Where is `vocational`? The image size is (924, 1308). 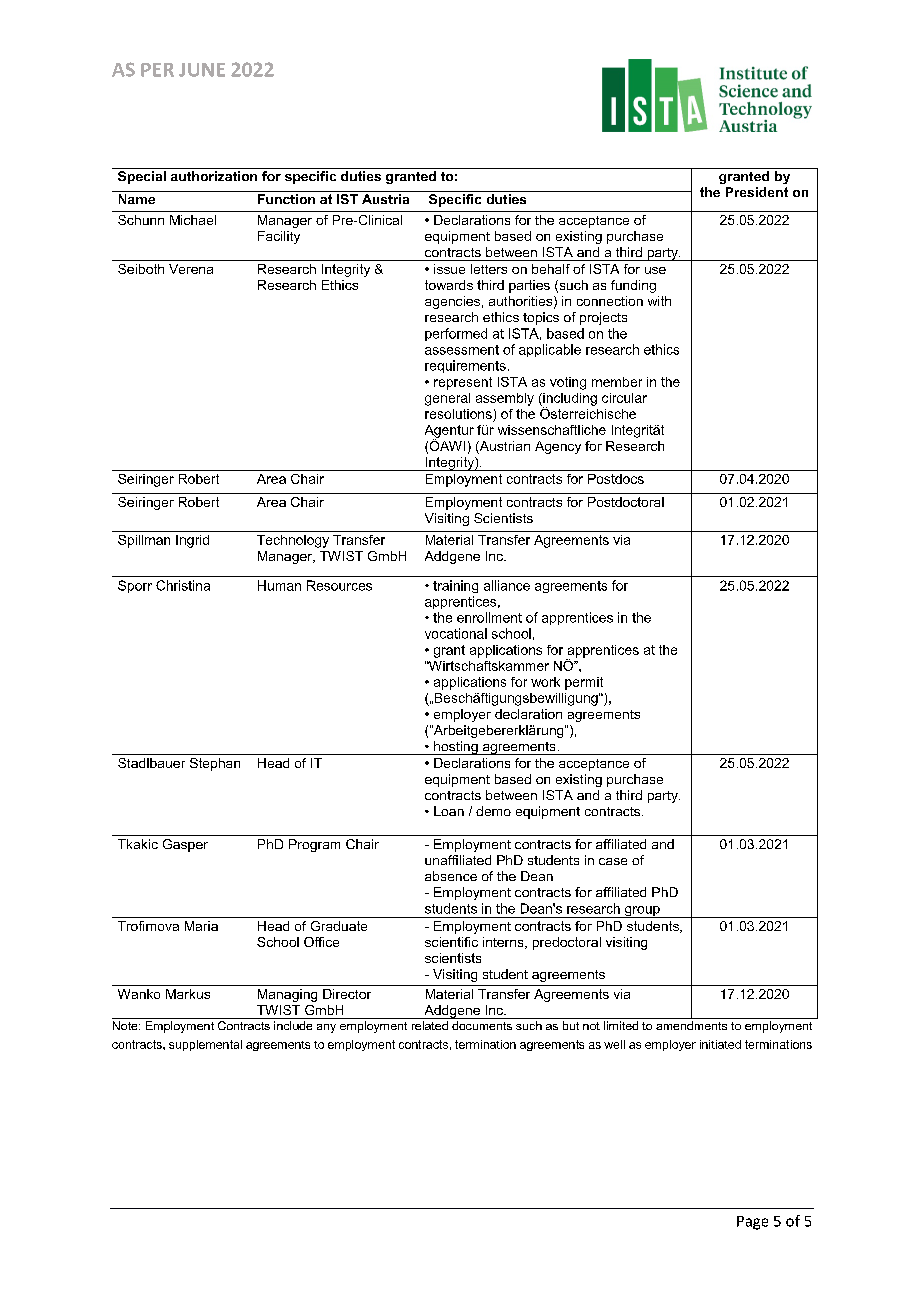
vocational is located at coordinates (456, 633).
